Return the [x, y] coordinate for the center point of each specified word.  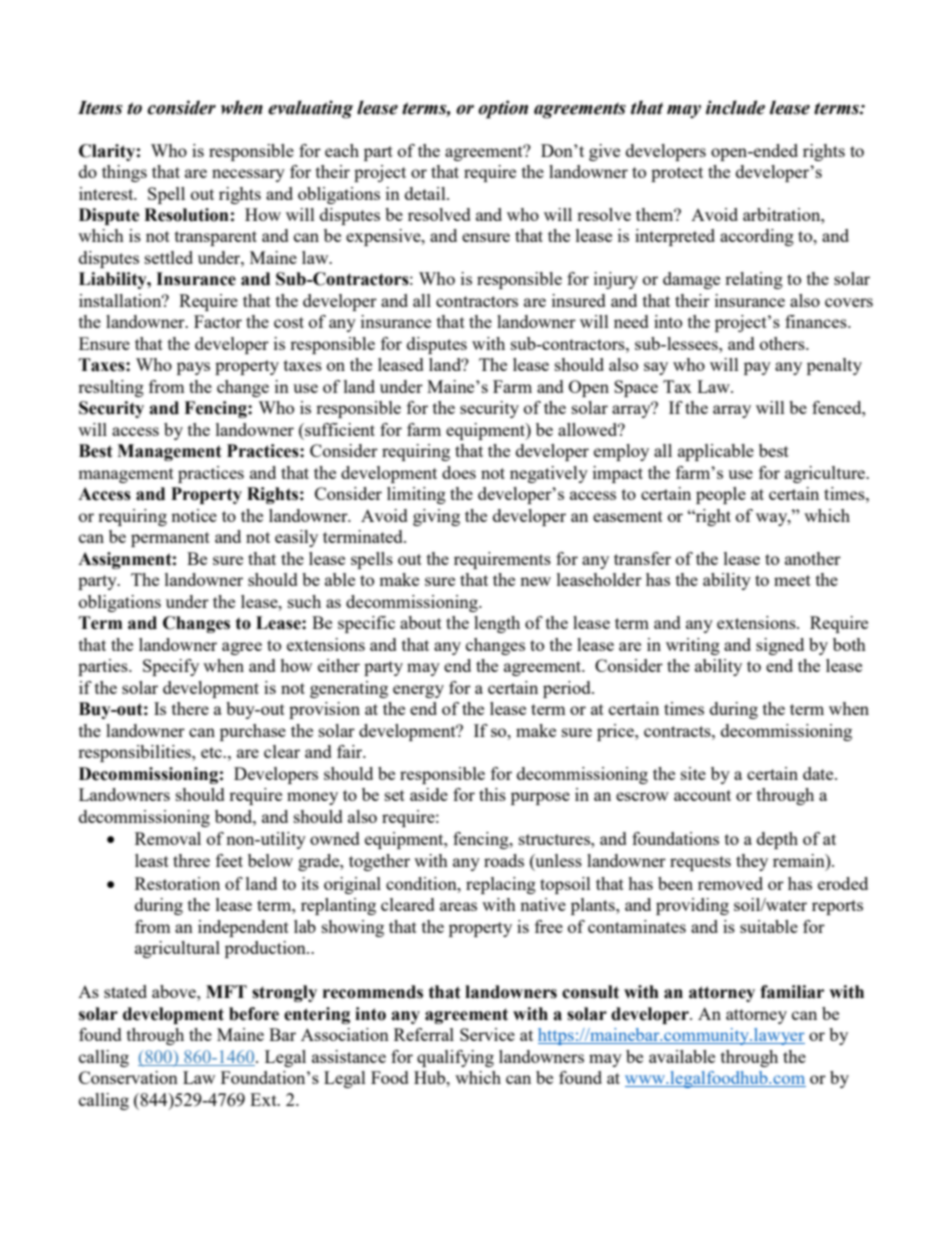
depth [777, 840]
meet [792, 580]
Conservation [128, 1077]
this [492, 794]
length [497, 624]
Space [636, 388]
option [503, 109]
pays [193, 368]
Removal [168, 838]
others [783, 343]
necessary [248, 175]
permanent [170, 539]
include [735, 107]
